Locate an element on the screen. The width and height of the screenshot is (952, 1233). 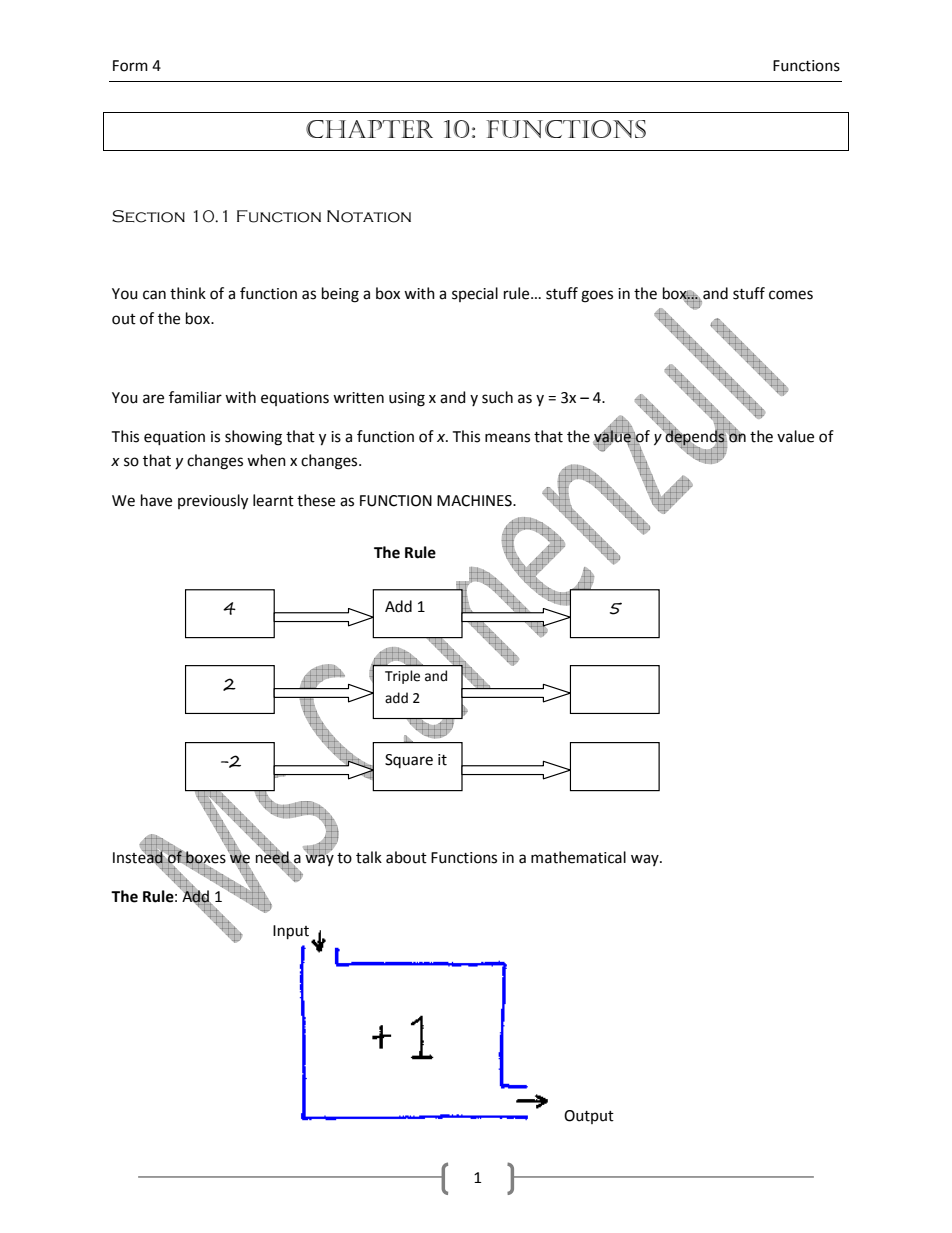
previously is located at coordinates (213, 502).
